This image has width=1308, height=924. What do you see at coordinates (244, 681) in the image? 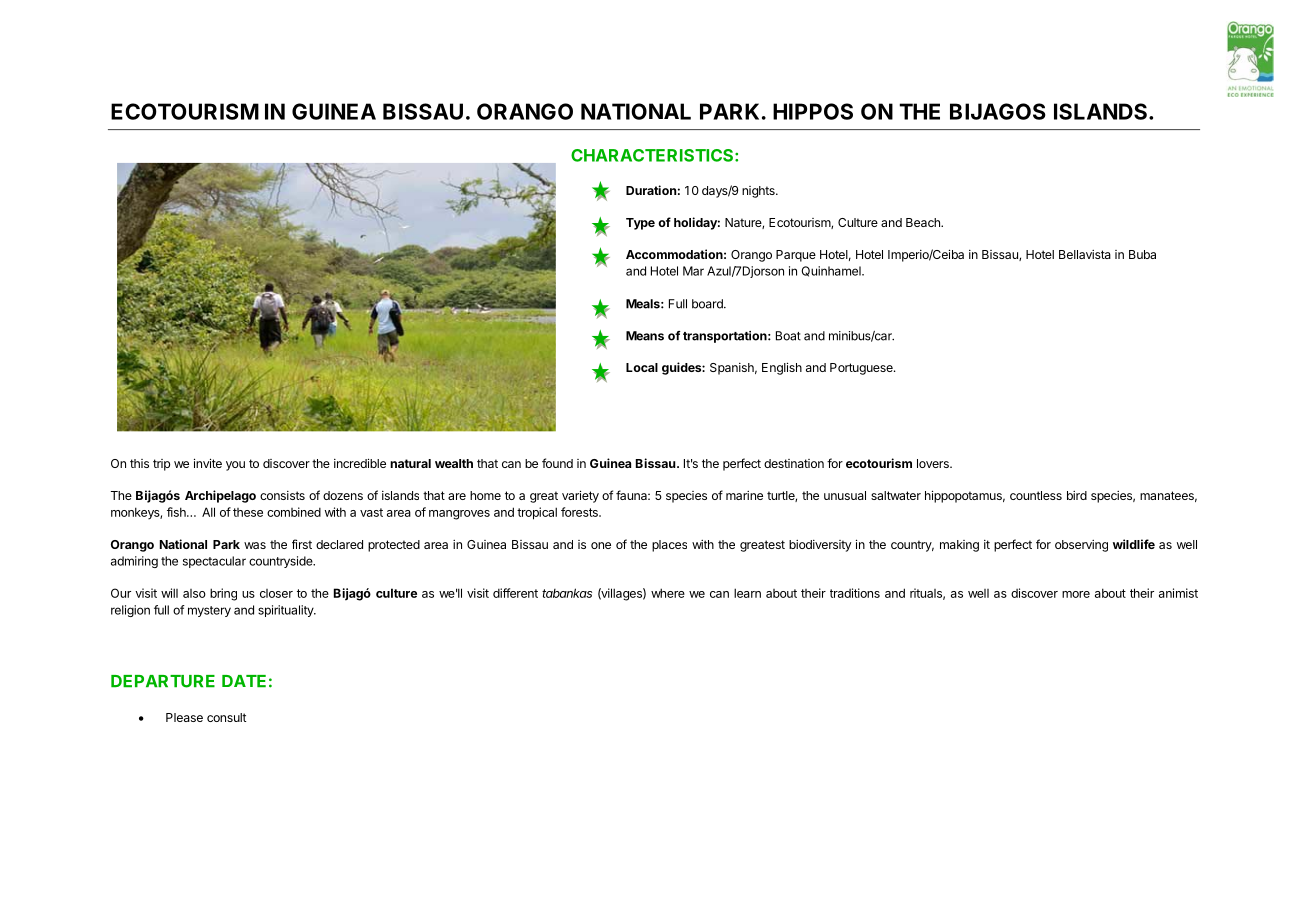
I see `DATE` at bounding box center [244, 681].
